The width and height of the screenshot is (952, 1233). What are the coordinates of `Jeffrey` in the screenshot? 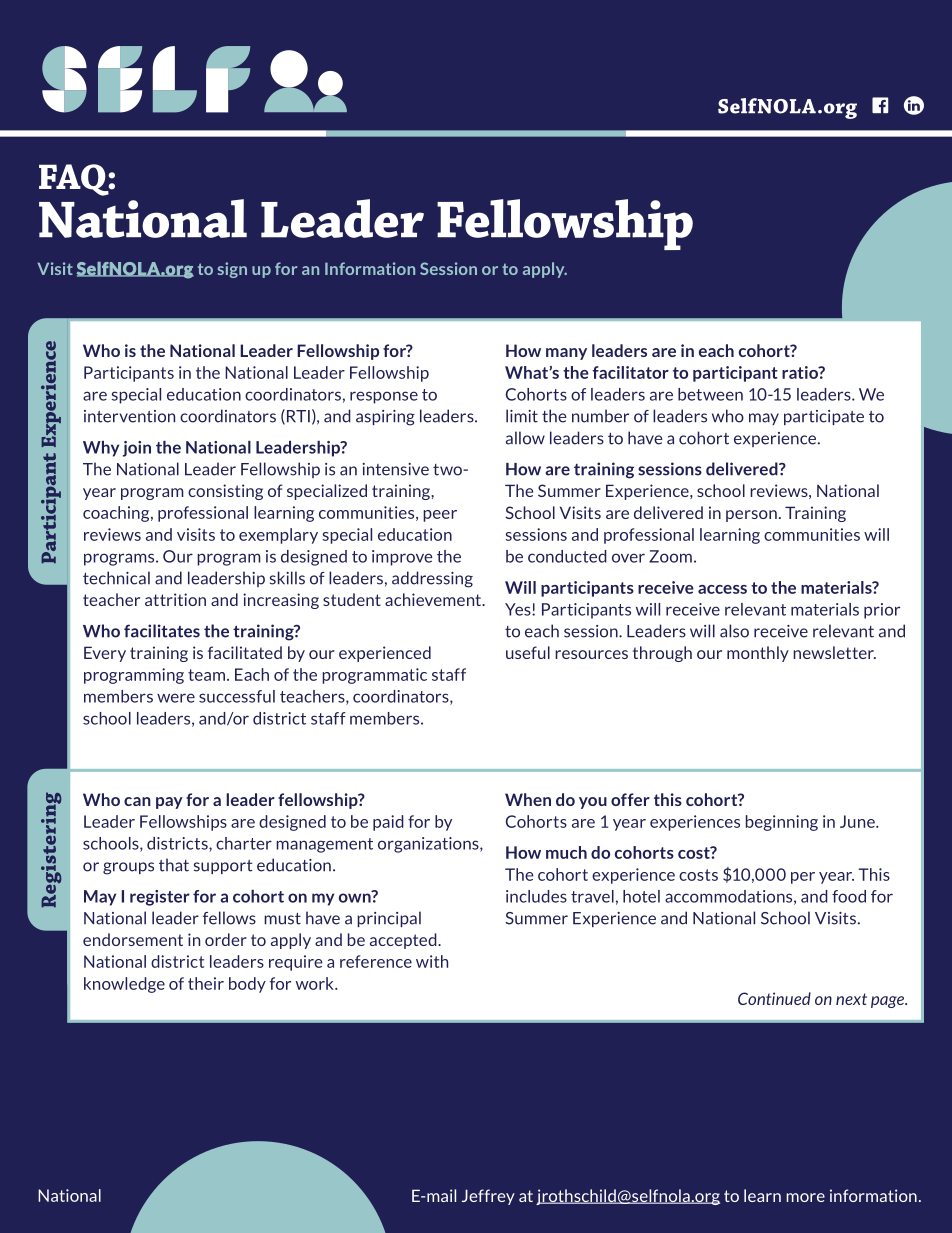 It's located at (488, 1197).
